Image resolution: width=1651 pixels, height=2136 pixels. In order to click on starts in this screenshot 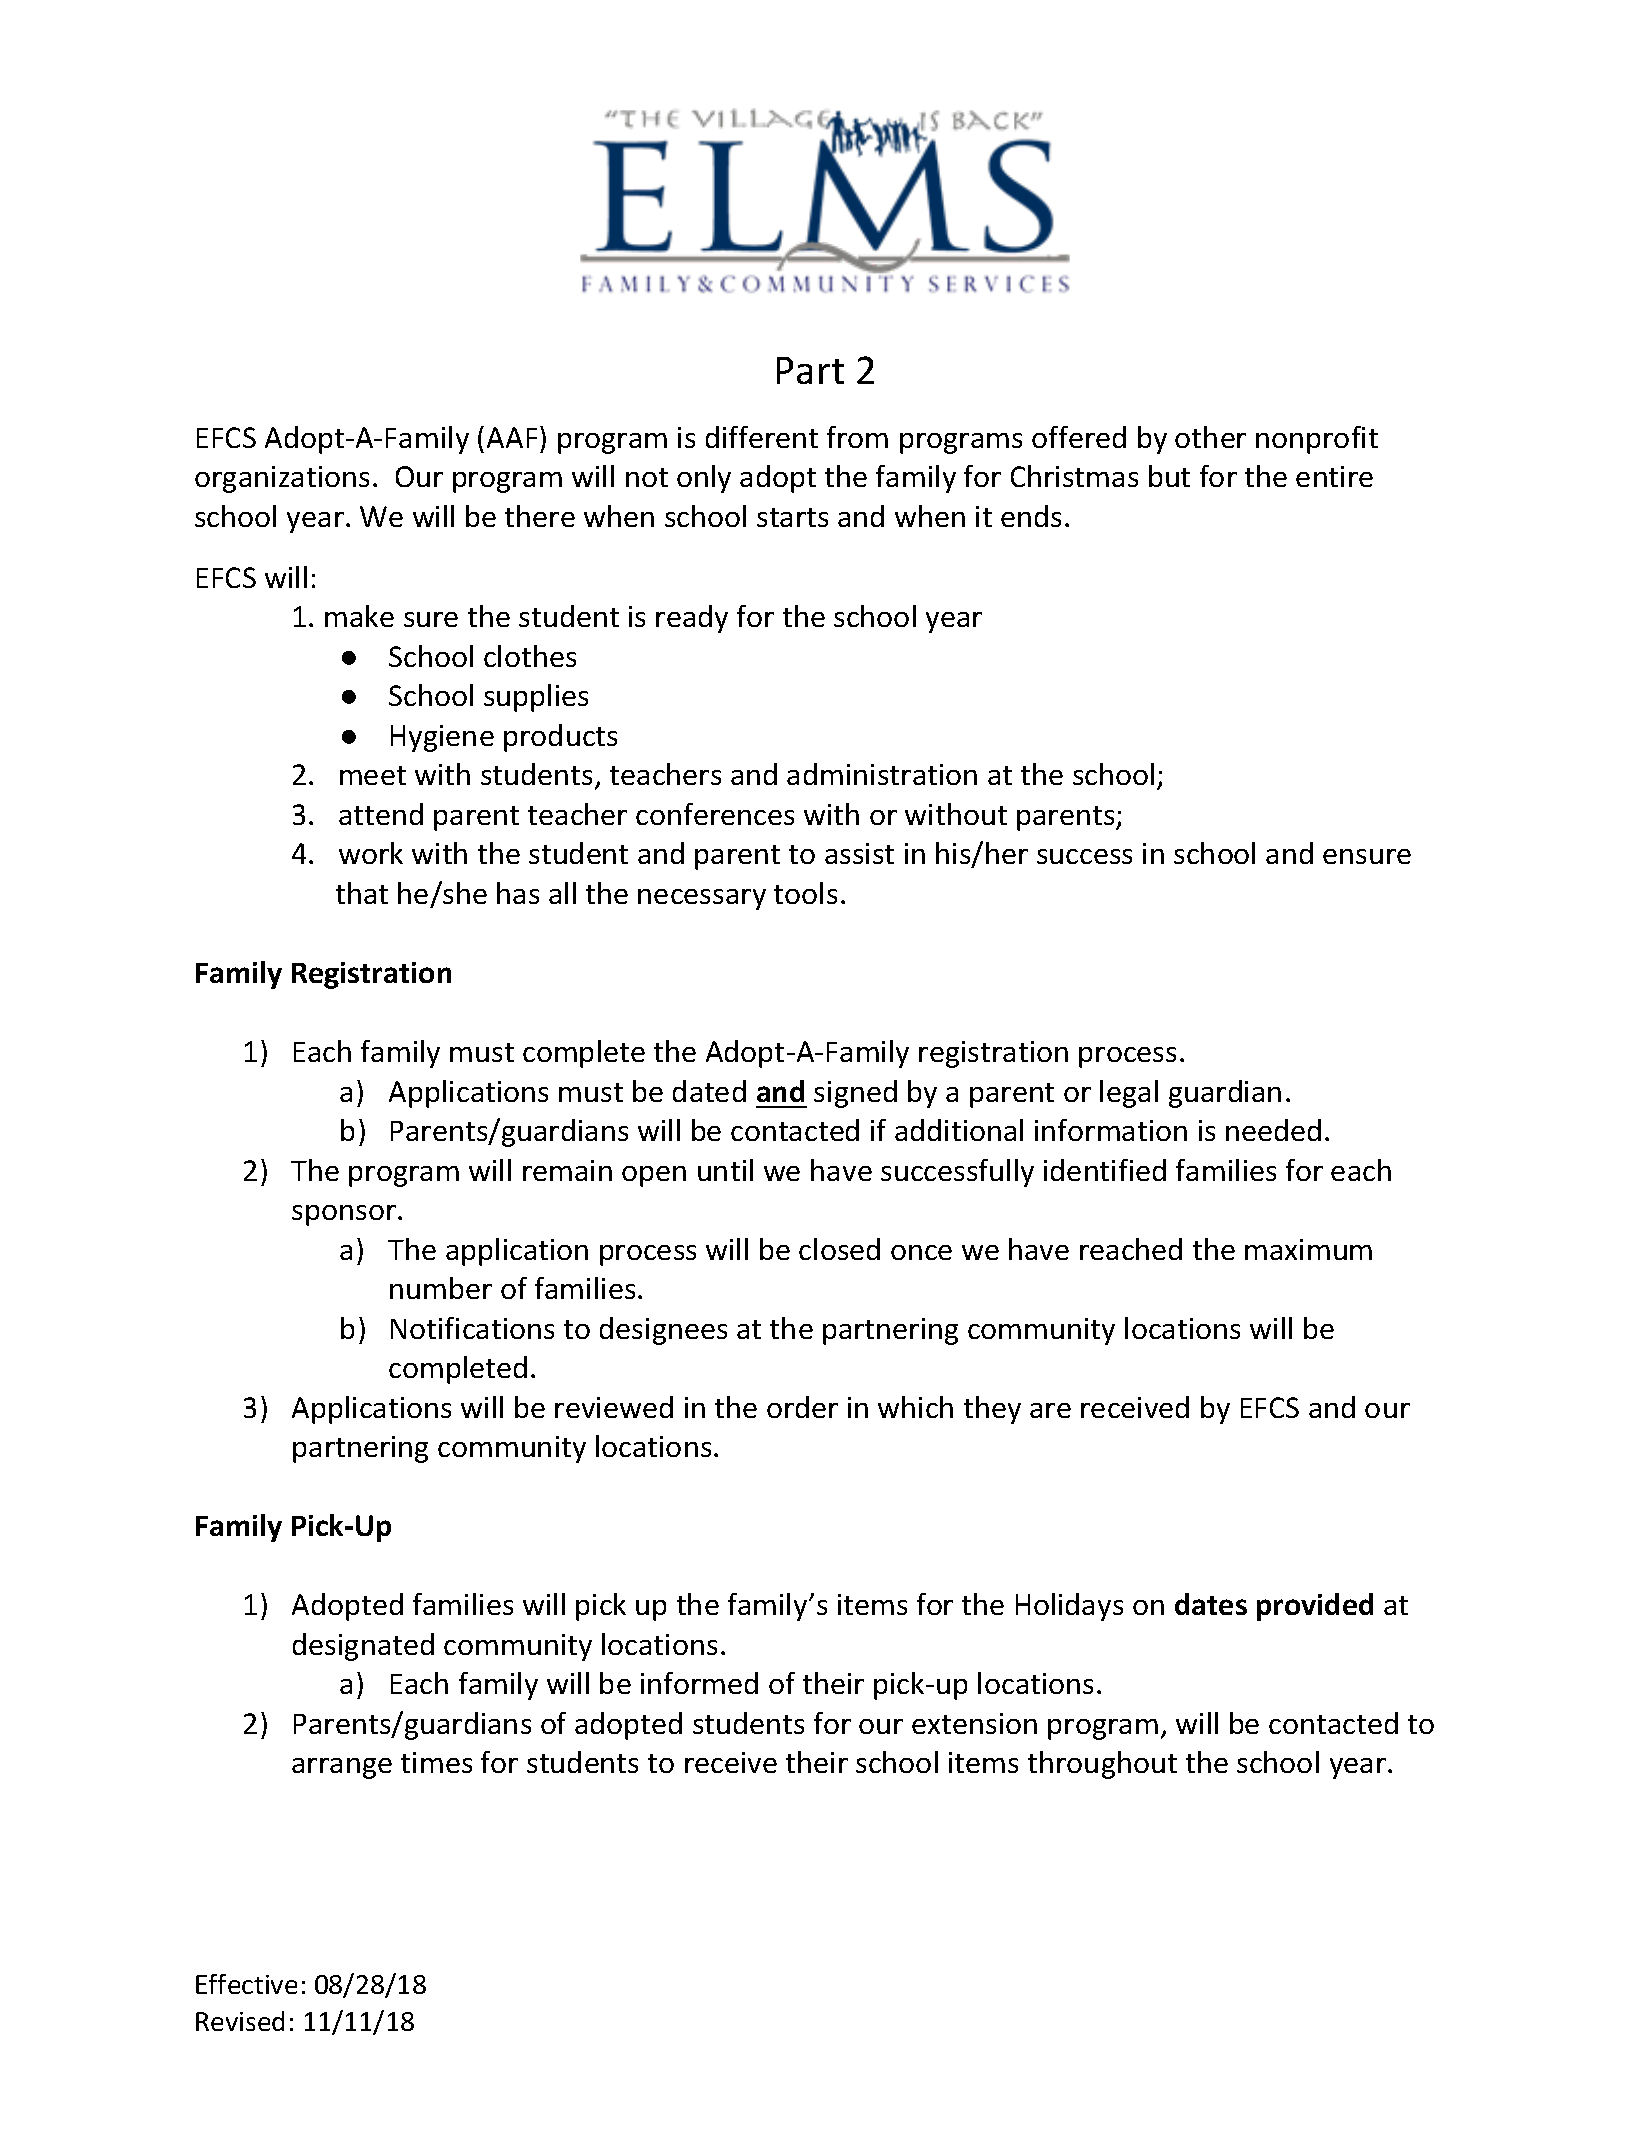, I will do `click(792, 517)`.
